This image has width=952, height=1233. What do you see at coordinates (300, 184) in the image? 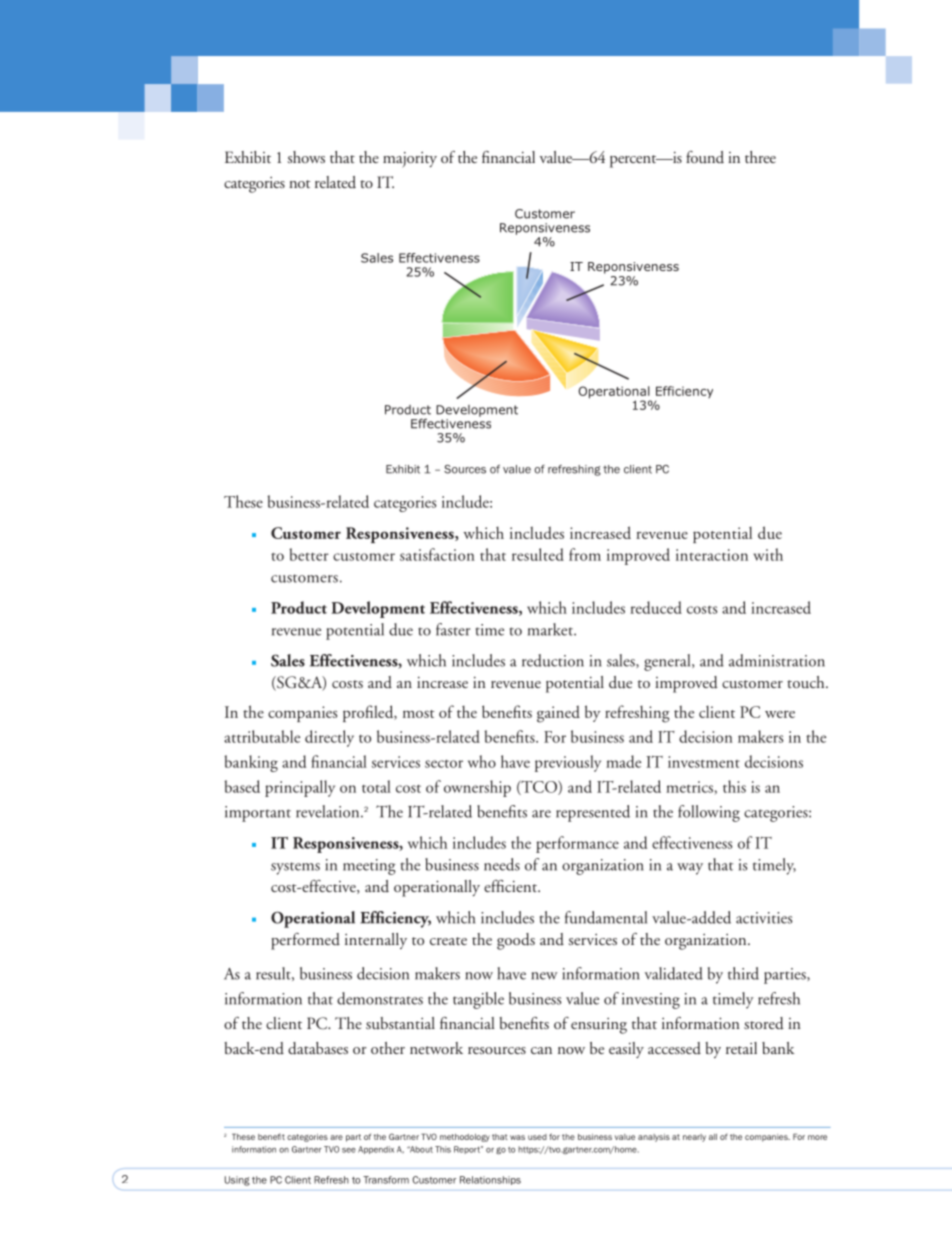
I see `not` at bounding box center [300, 184].
